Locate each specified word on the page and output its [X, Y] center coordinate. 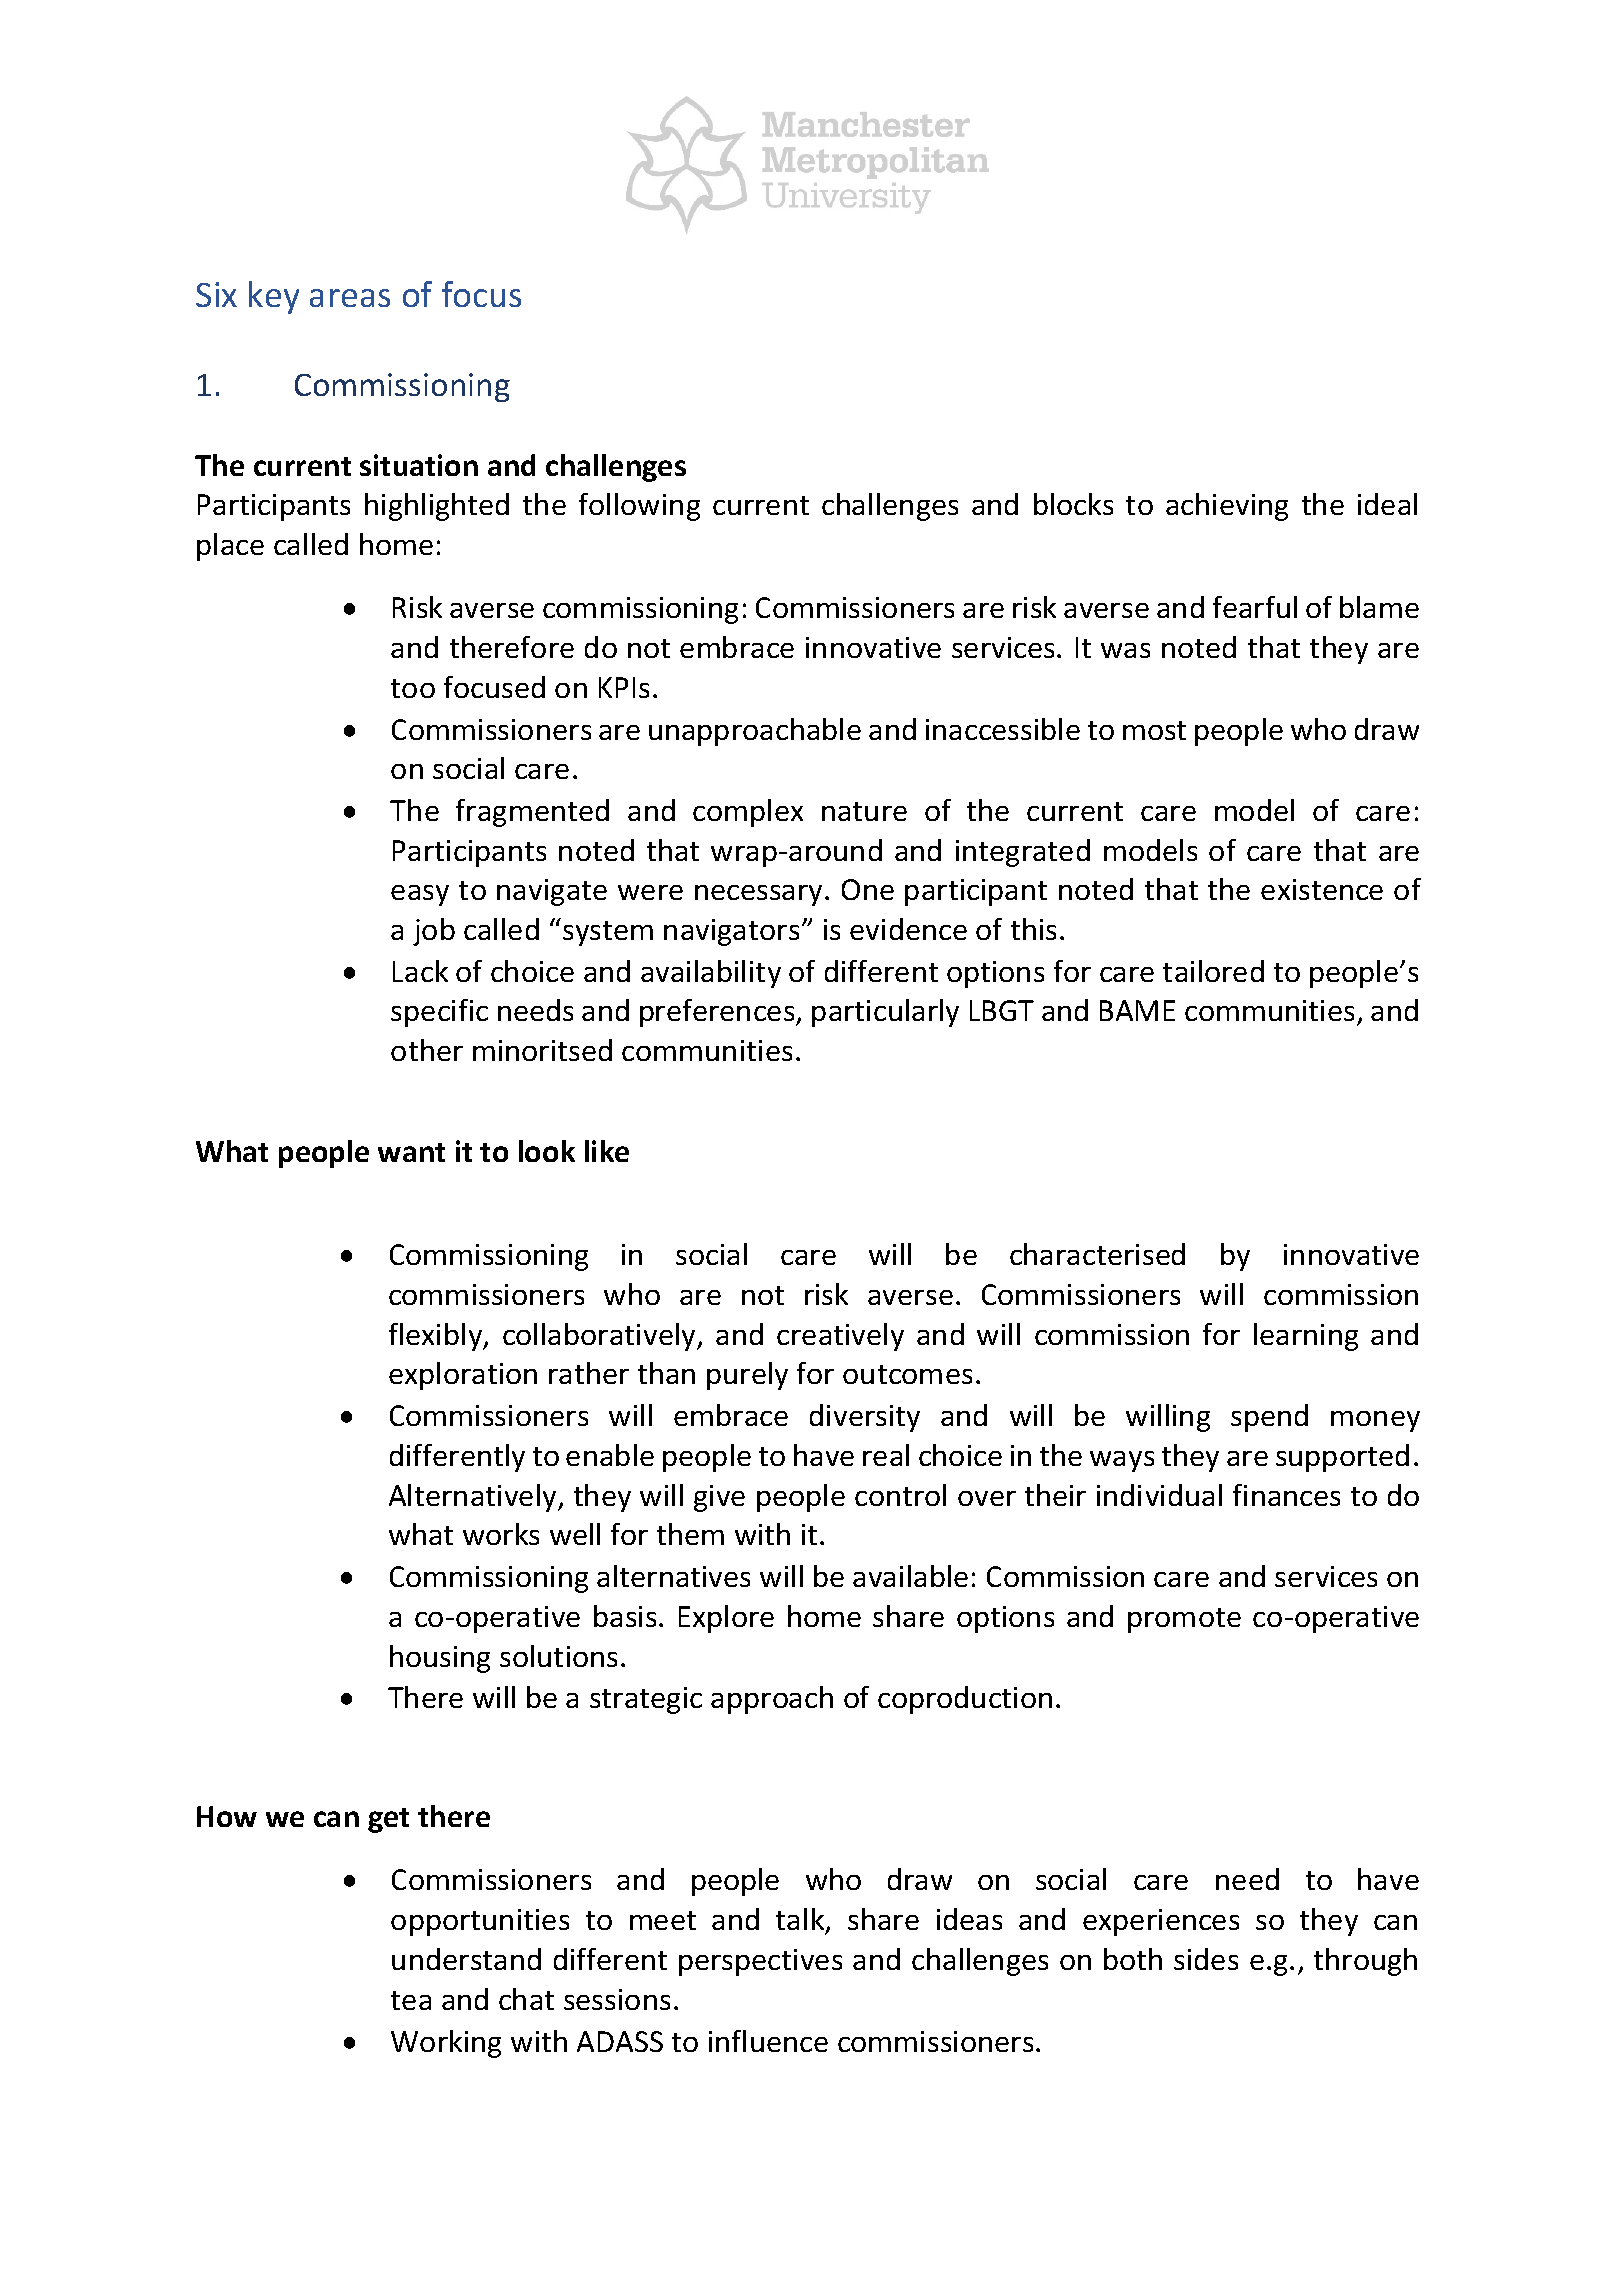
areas [350, 298]
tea [411, 2000]
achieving [1227, 507]
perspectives [760, 1962]
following [639, 507]
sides [1206, 1959]
